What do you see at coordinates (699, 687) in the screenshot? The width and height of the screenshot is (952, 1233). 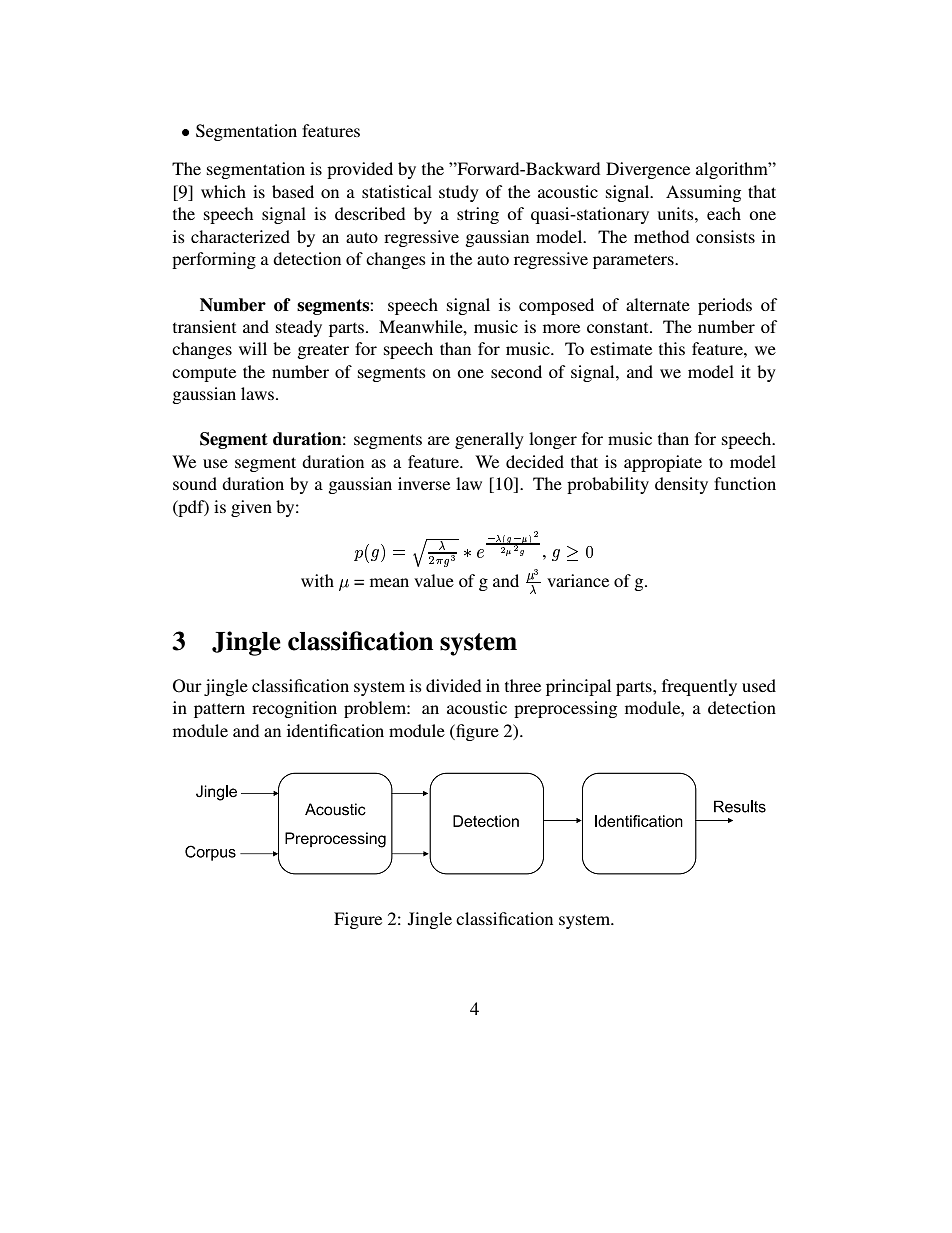 I see `frequently` at bounding box center [699, 687].
